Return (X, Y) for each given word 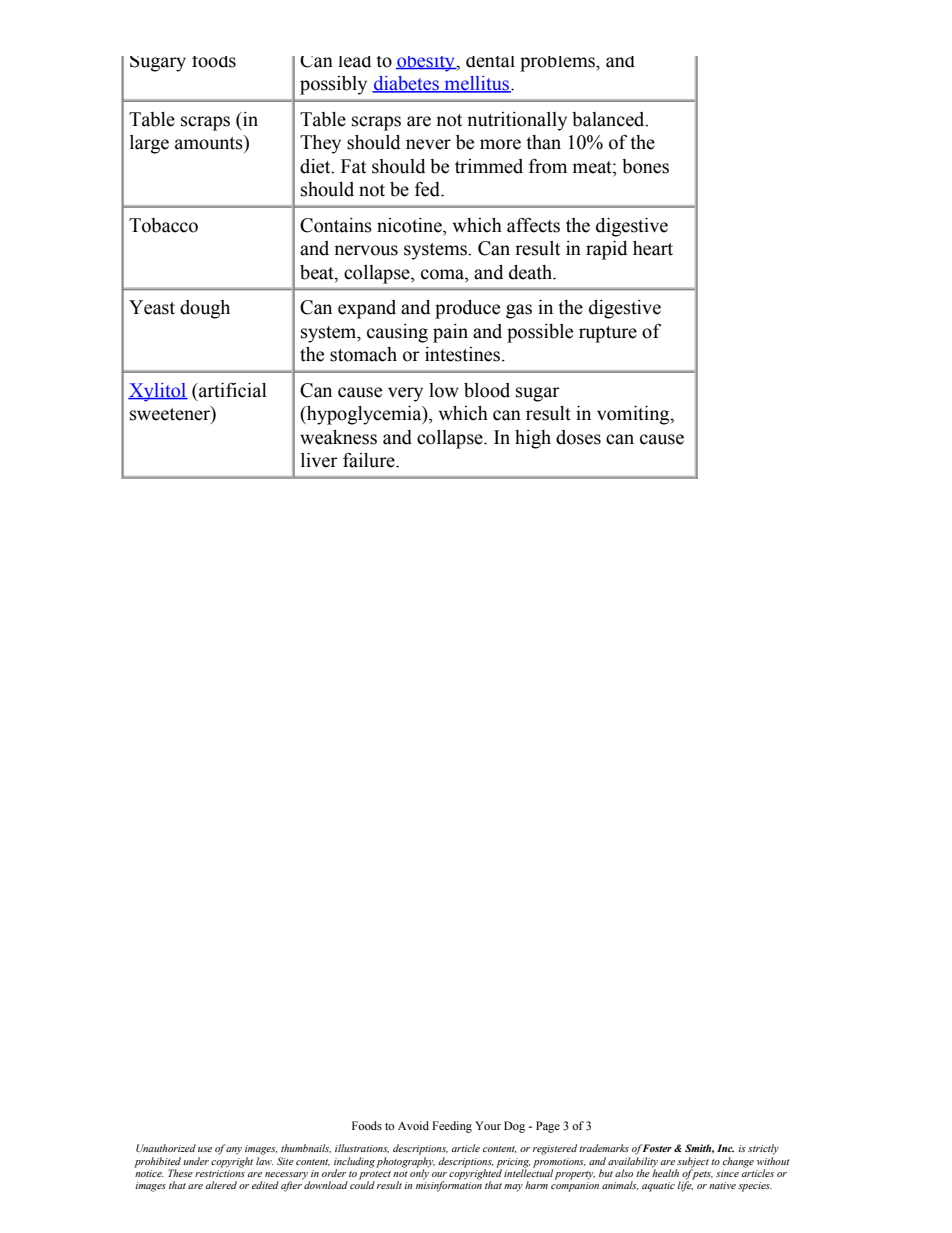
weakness (338, 437)
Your (488, 1125)
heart (653, 248)
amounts (210, 142)
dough (205, 309)
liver (319, 460)
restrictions (220, 1172)
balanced (609, 119)
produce (467, 309)
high (533, 439)
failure (370, 460)
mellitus (477, 84)
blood (487, 390)
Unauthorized (166, 1148)
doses (578, 437)
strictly (763, 1149)
